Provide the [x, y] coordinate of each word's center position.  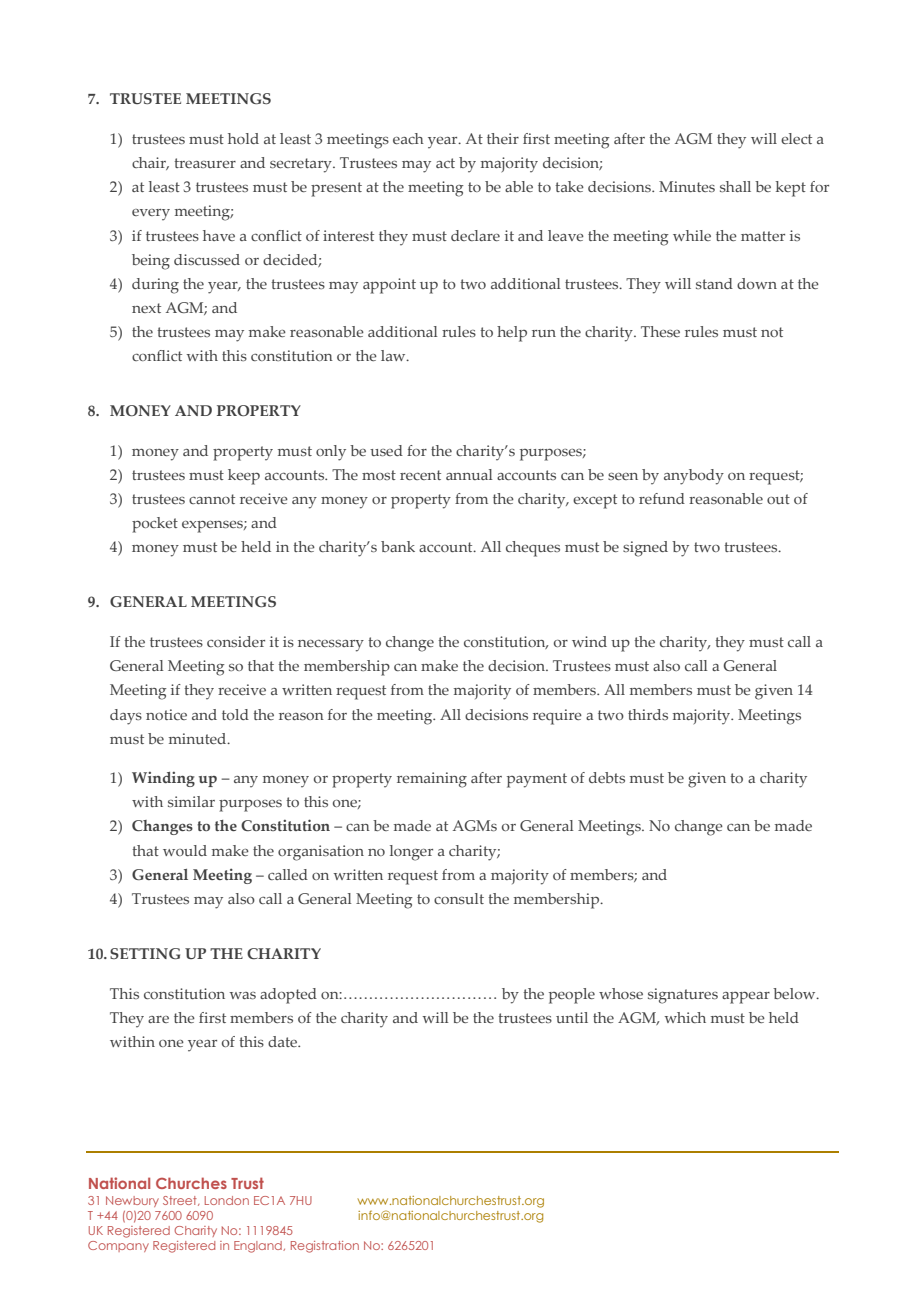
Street [181, 1201]
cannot [212, 499]
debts [607, 777]
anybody [694, 477]
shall [735, 186]
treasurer [205, 163]
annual [469, 474]
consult [459, 898]
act [445, 163]
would [185, 850]
